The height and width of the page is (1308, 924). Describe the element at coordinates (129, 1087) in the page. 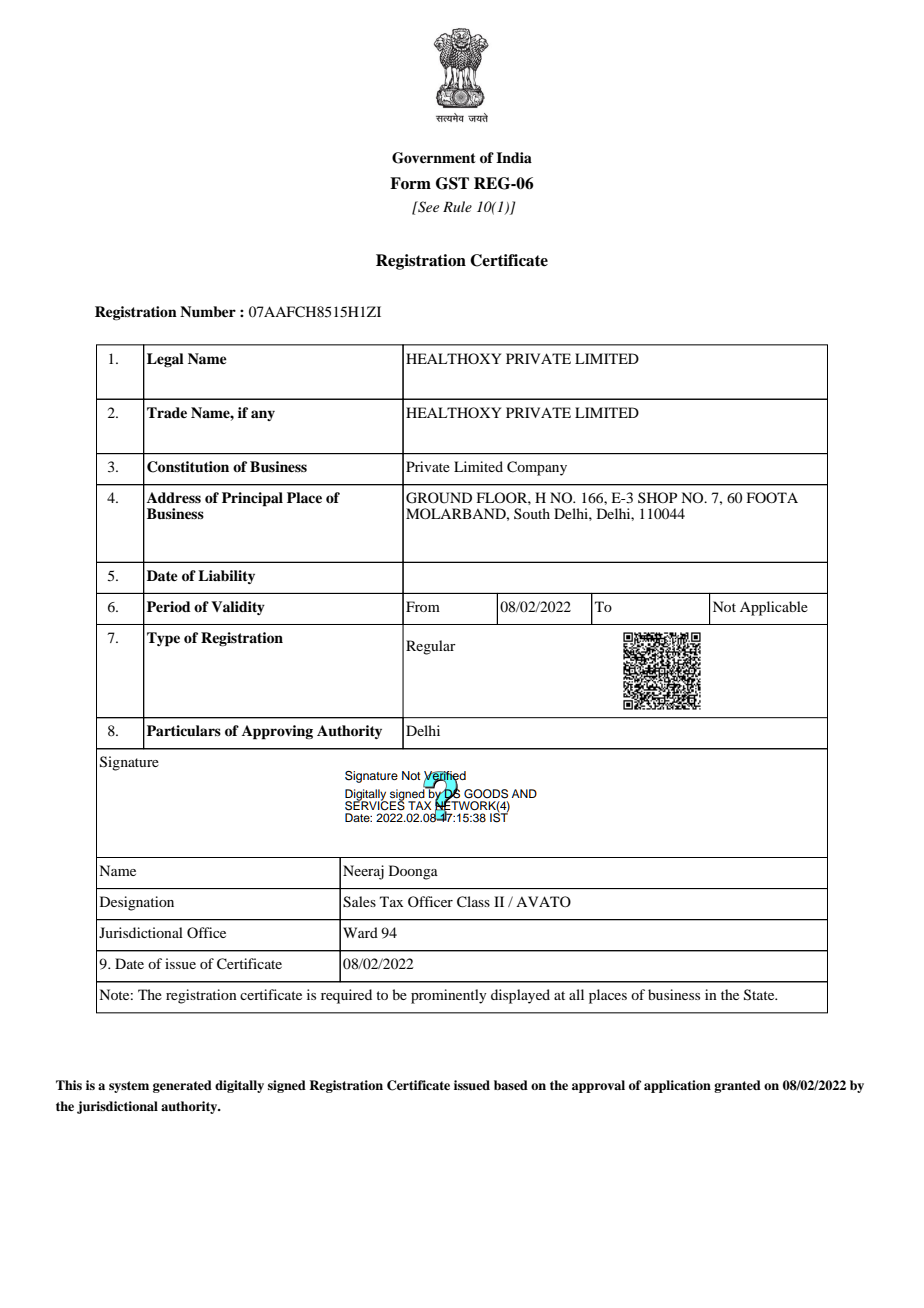

I see `system` at that location.
